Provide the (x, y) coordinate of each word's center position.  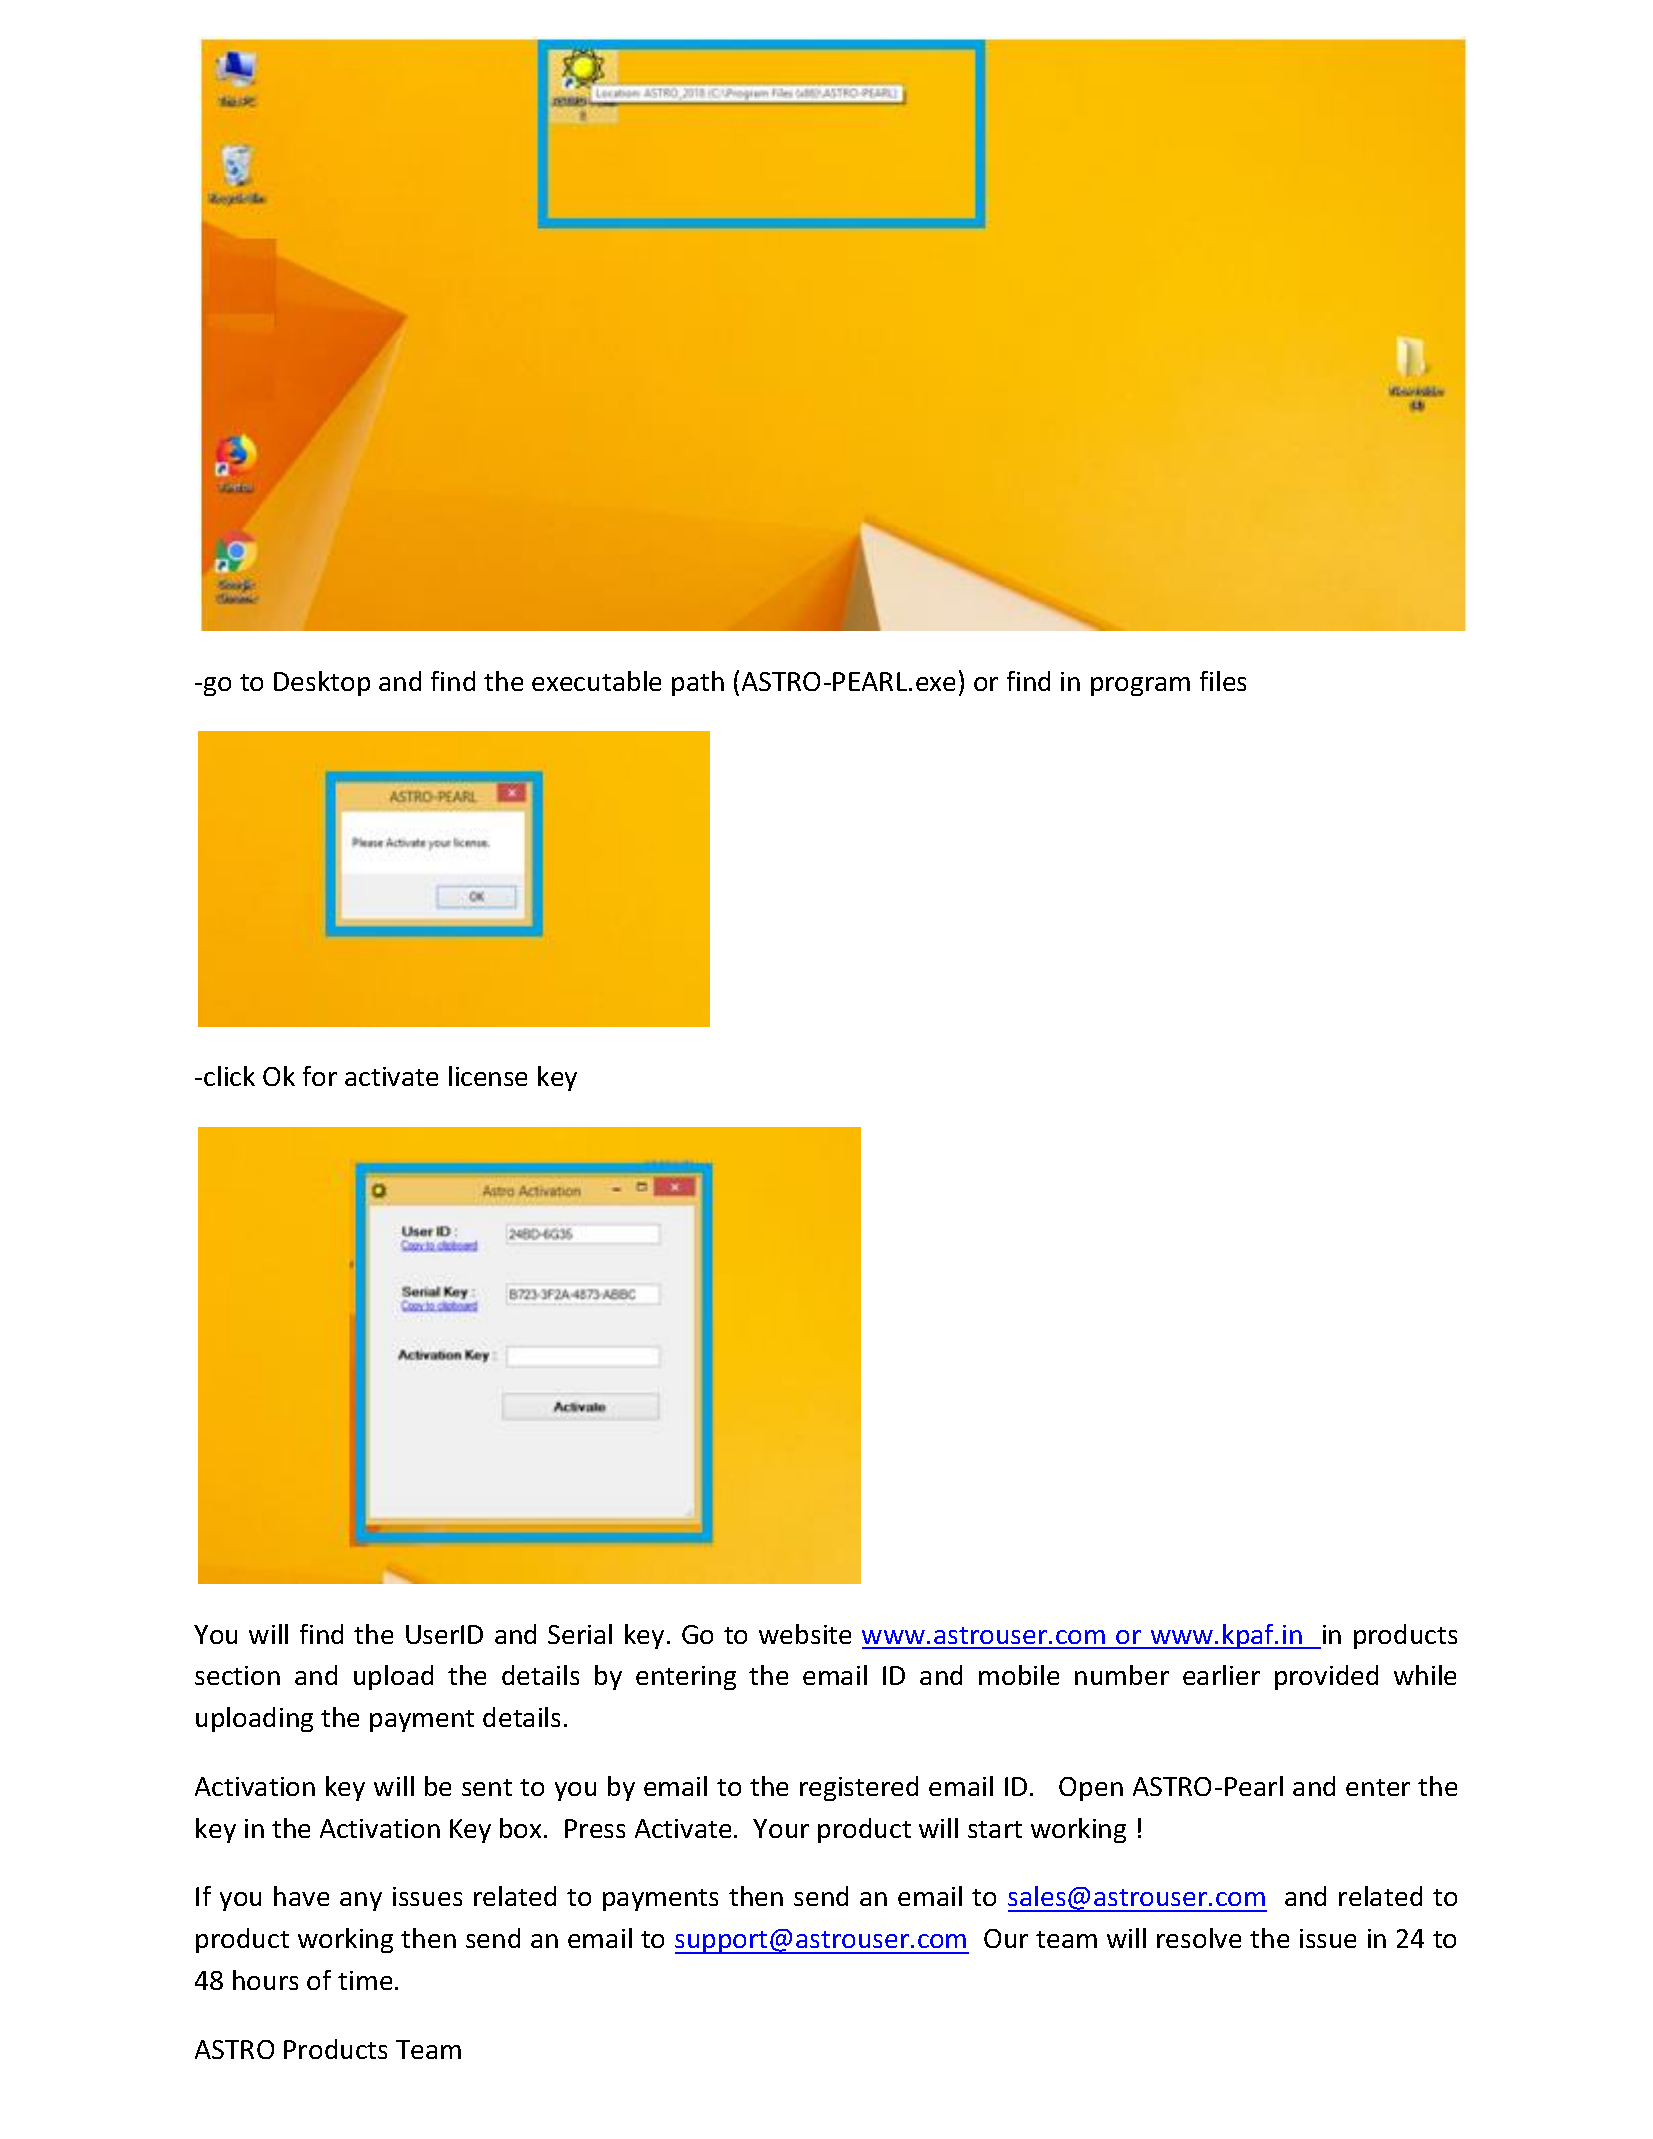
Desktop (322, 683)
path (698, 683)
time (365, 1980)
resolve (1199, 1938)
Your (781, 1828)
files (1223, 681)
